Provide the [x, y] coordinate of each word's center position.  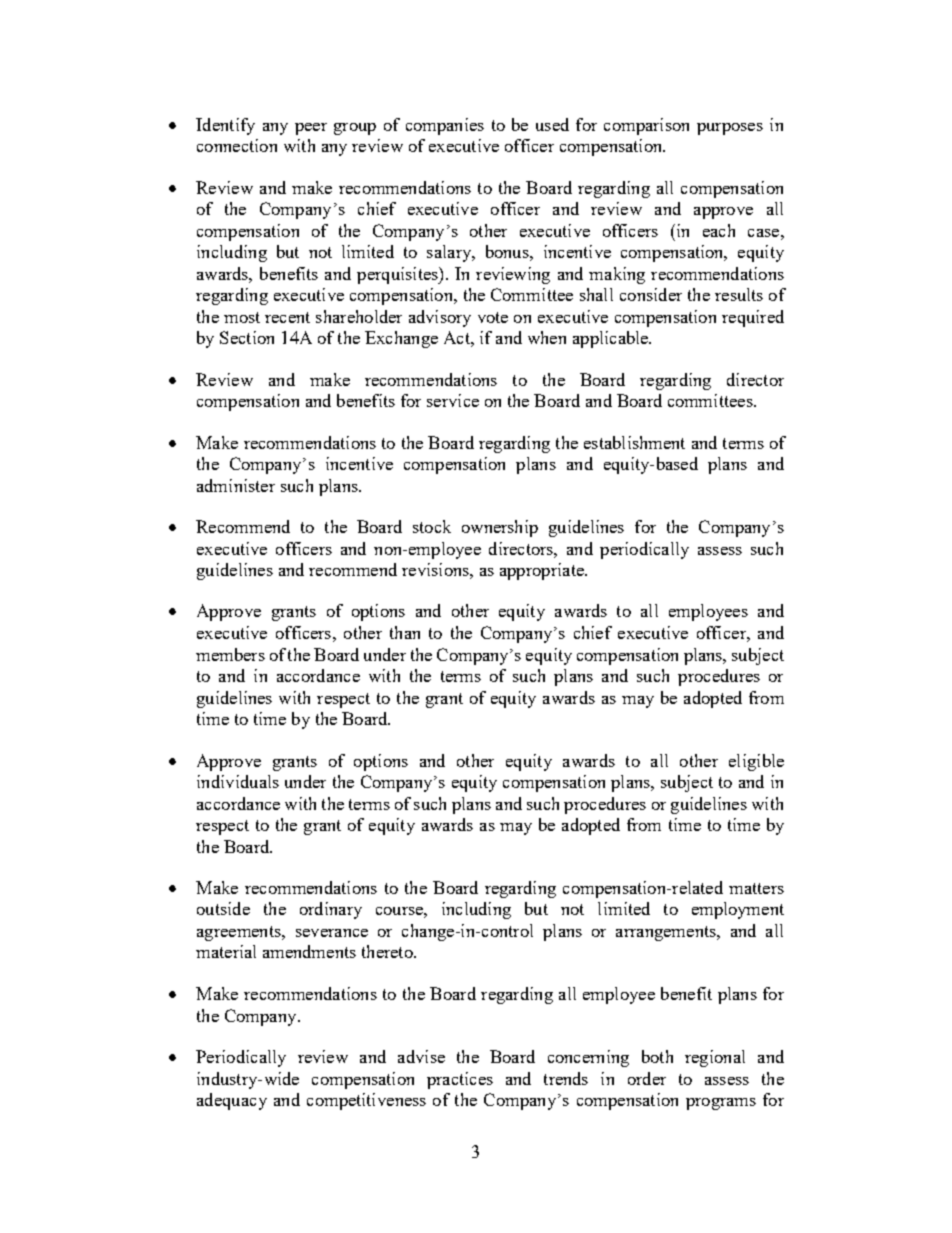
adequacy [232, 1101]
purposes [730, 129]
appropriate [543, 571]
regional [715, 1058]
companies [445, 126]
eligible [756, 762]
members [230, 654]
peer [311, 129]
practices [460, 1080]
